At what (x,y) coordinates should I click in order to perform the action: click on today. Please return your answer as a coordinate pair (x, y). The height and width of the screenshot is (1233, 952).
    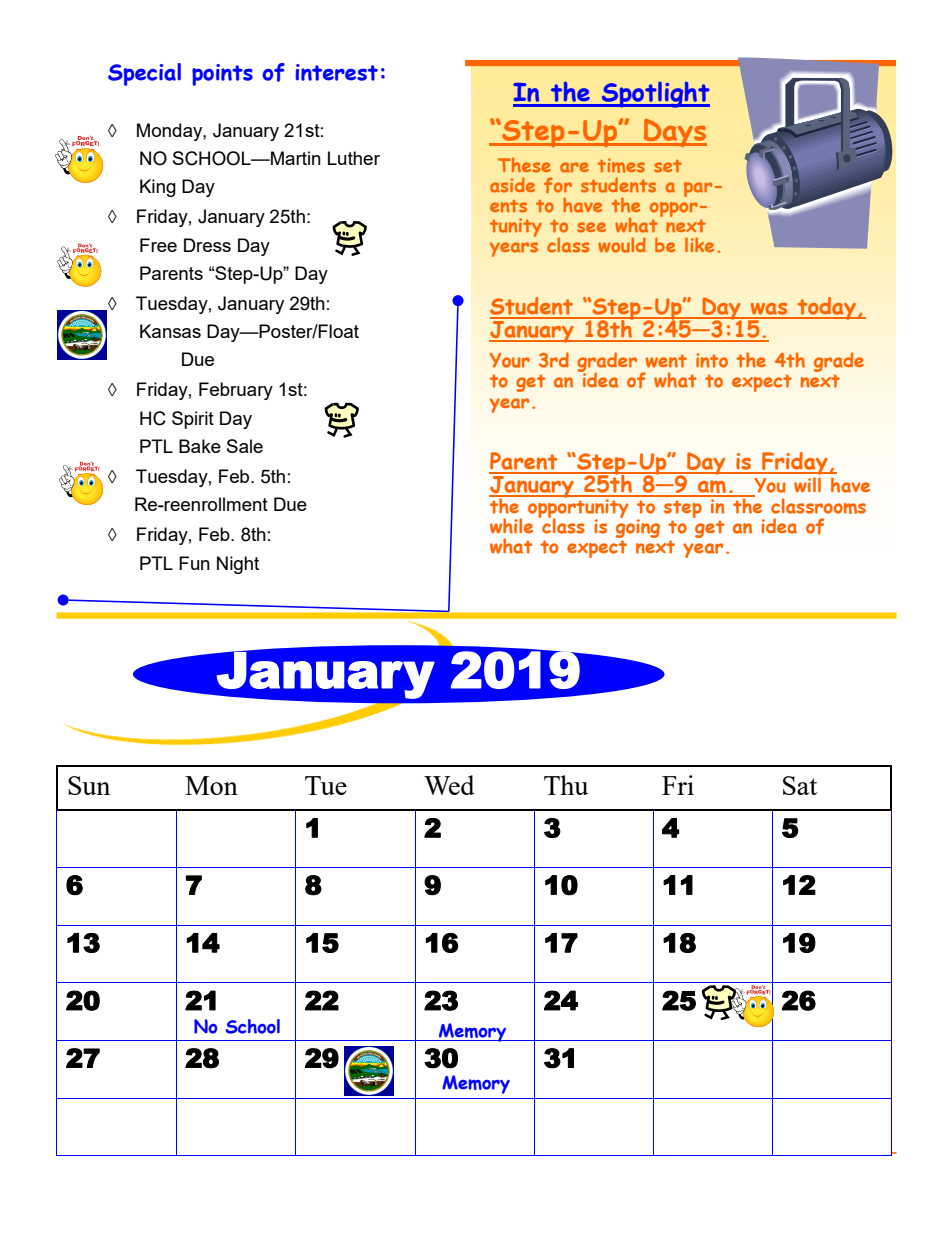
    Looking at the image, I should click on (826, 308).
